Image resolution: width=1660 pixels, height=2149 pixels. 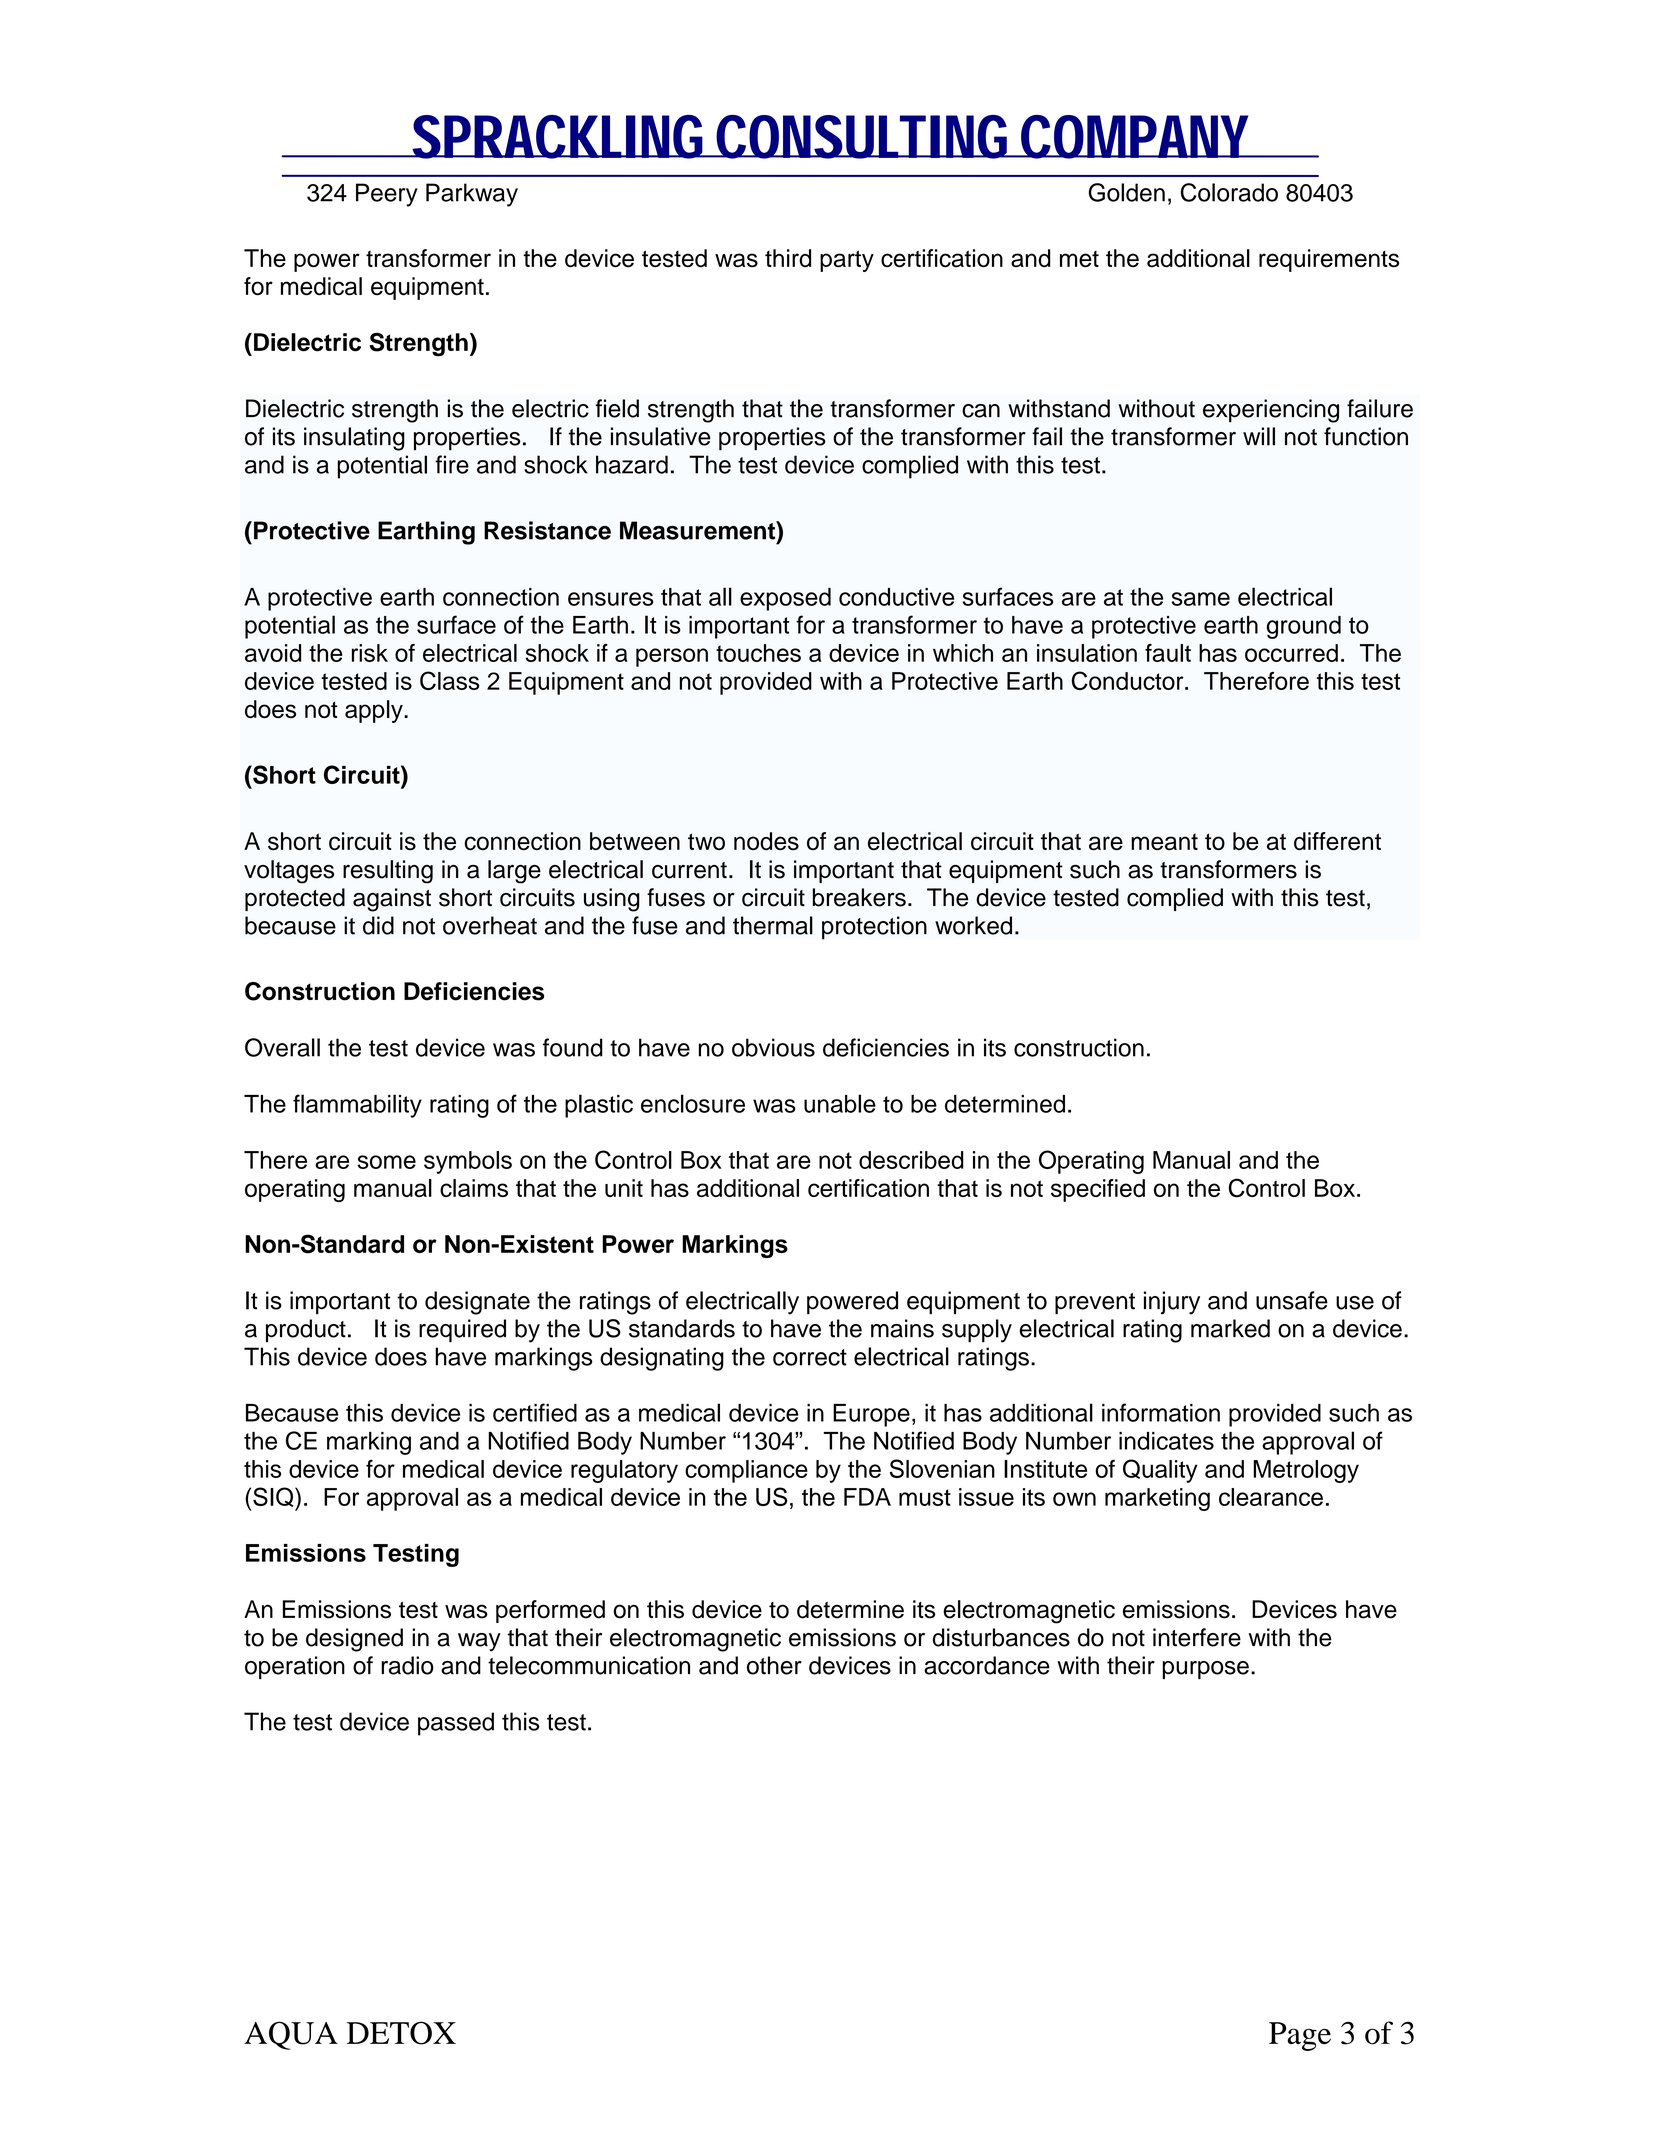 What do you see at coordinates (401, 2033) in the screenshot?
I see `DETOX` at bounding box center [401, 2033].
